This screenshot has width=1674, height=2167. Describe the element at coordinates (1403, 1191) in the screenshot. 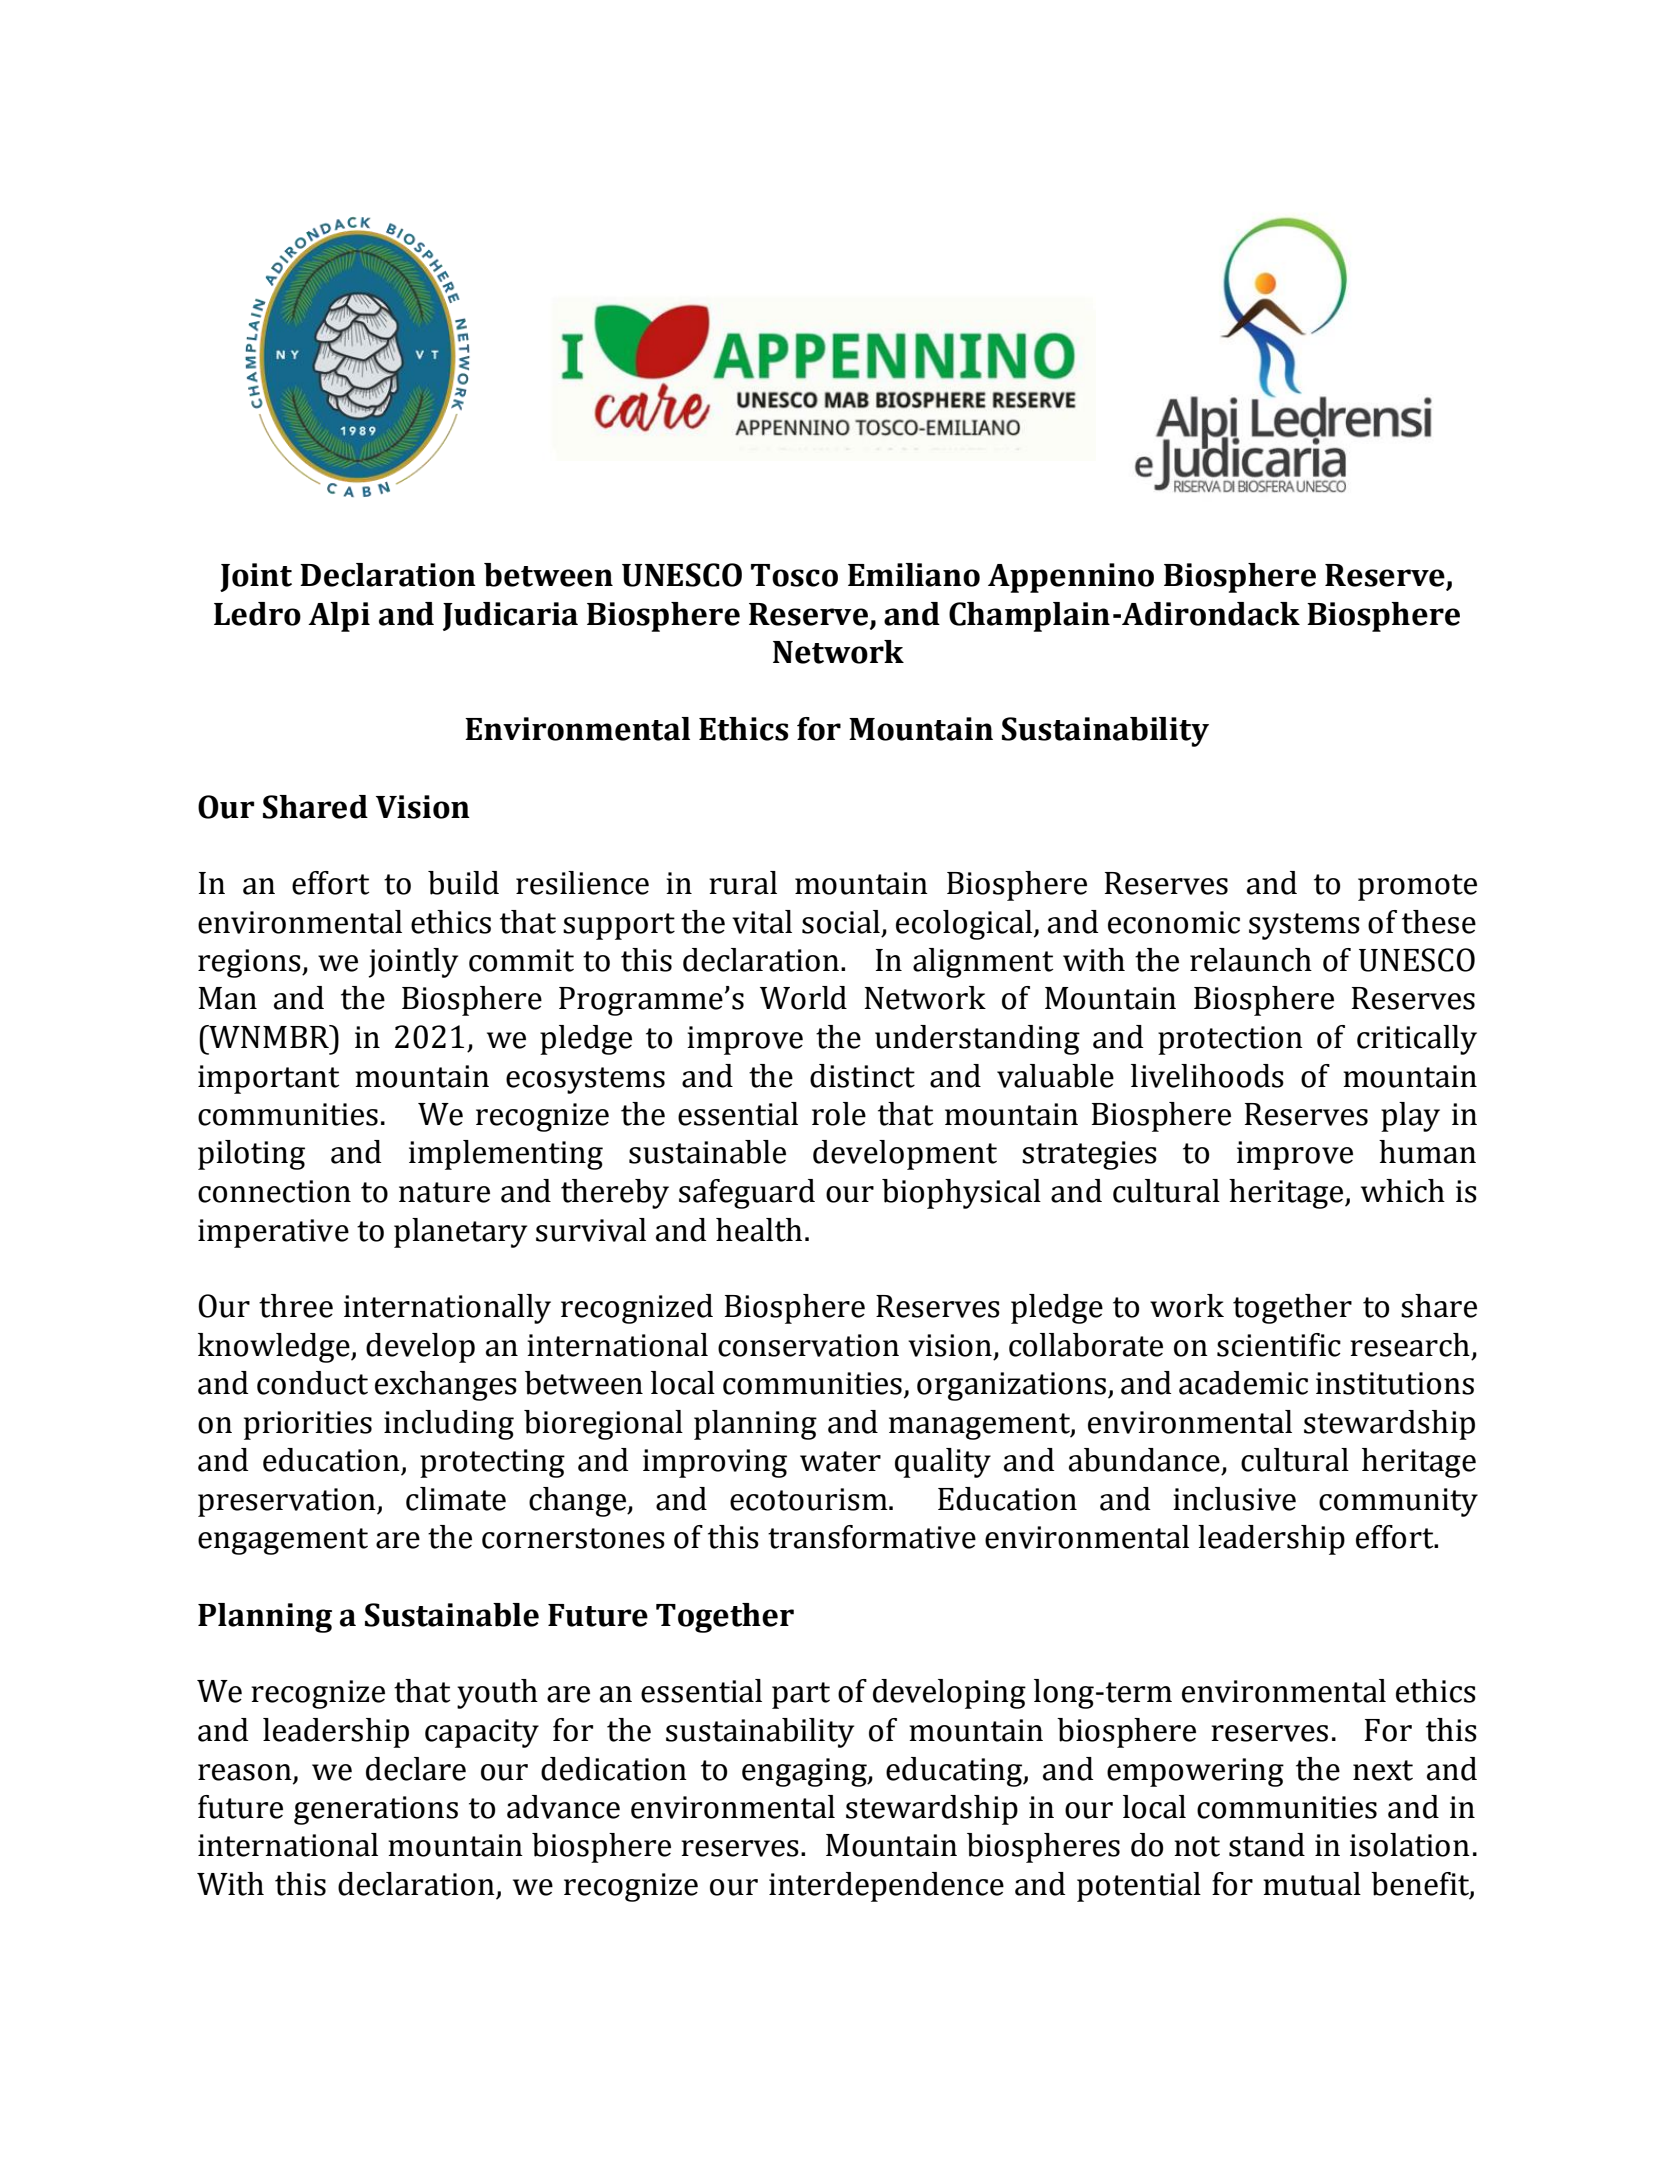

I see `which` at that location.
